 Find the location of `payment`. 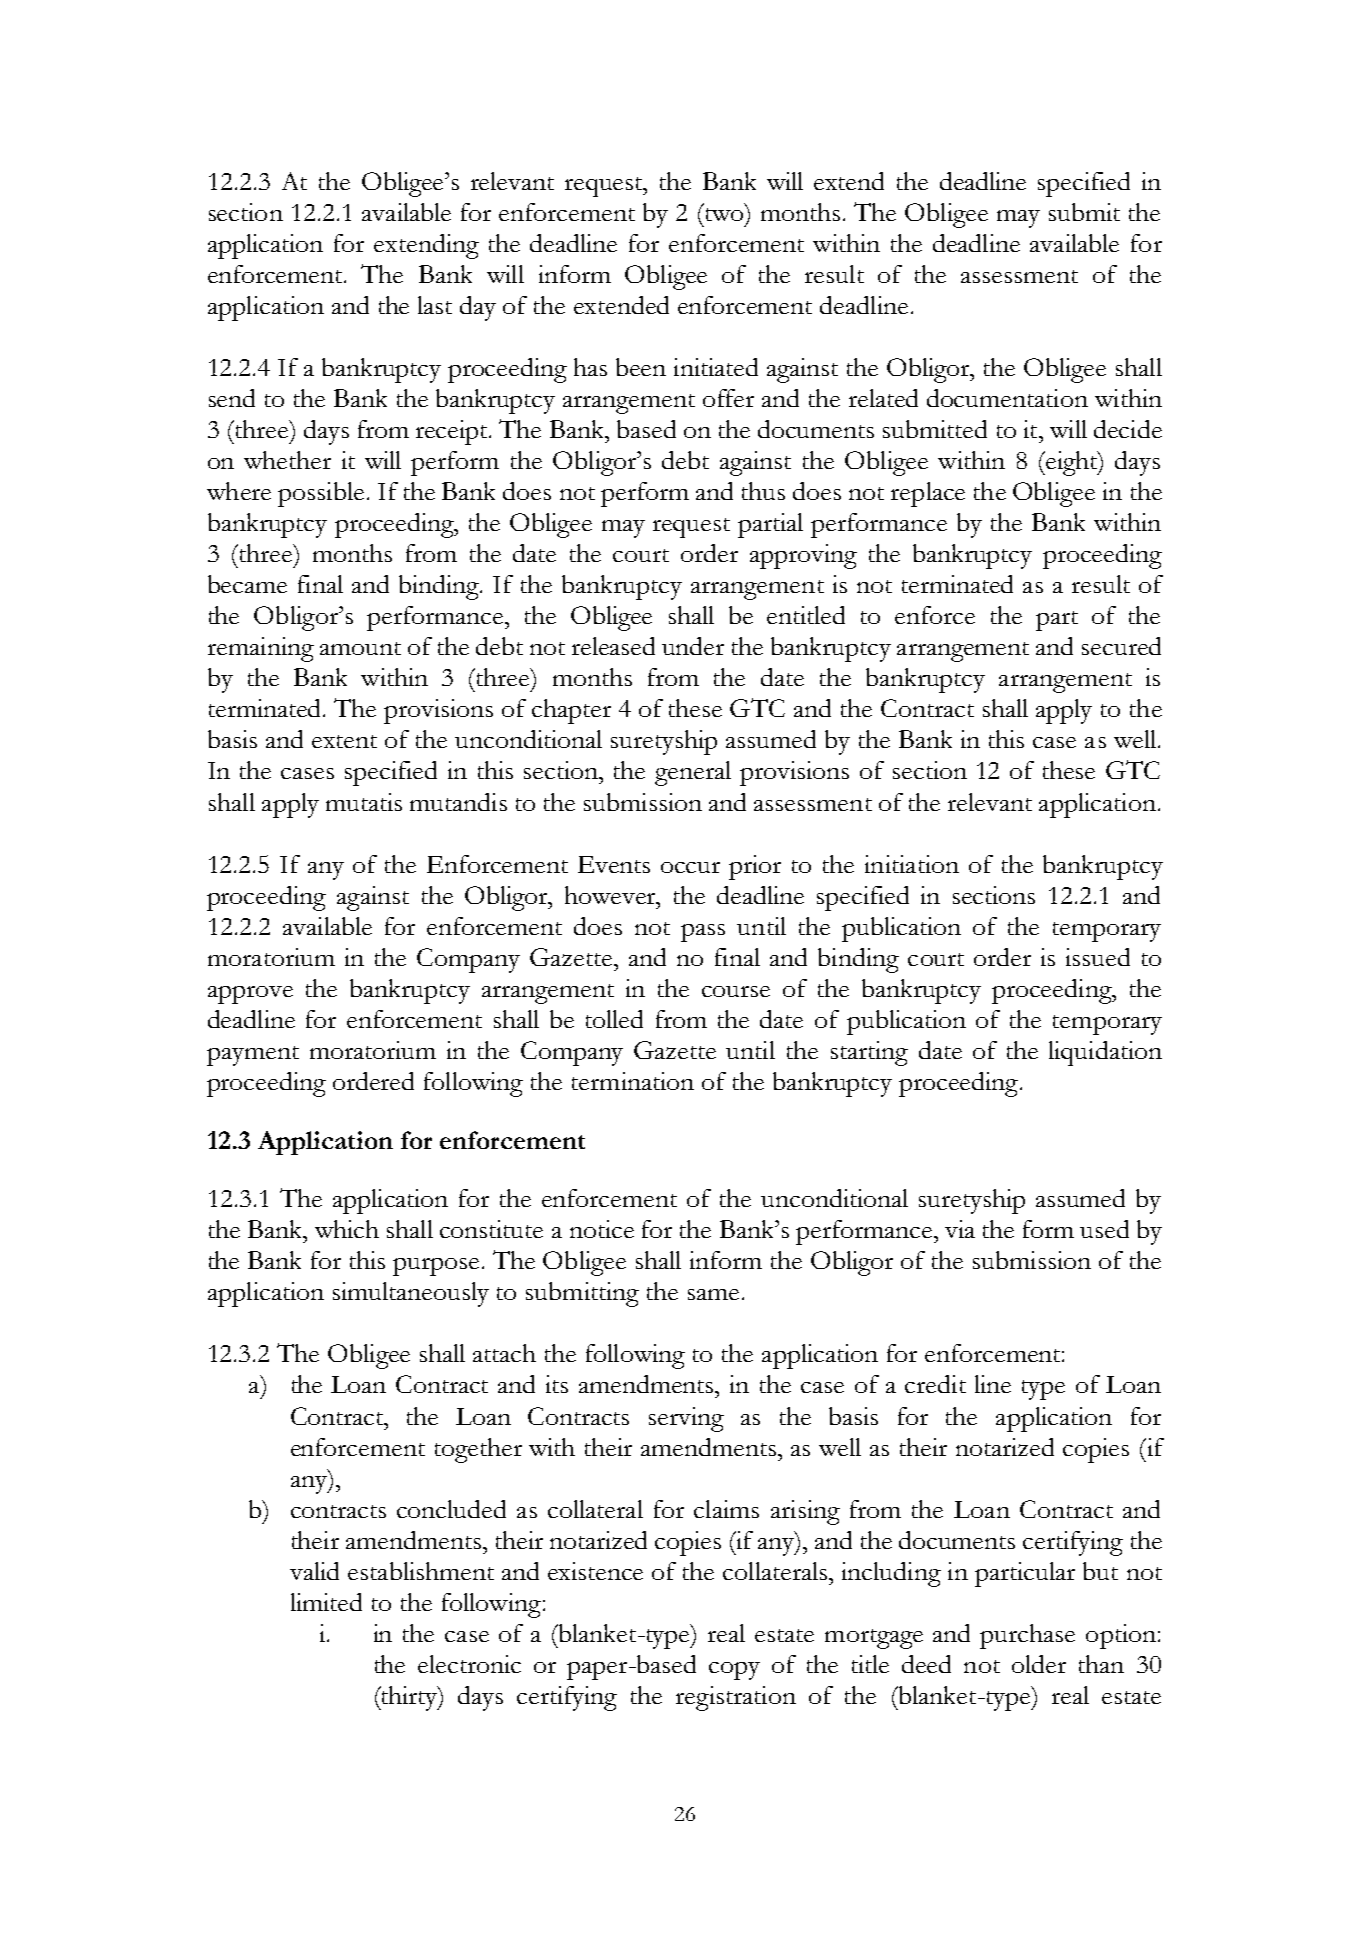

payment is located at coordinates (253, 1056).
